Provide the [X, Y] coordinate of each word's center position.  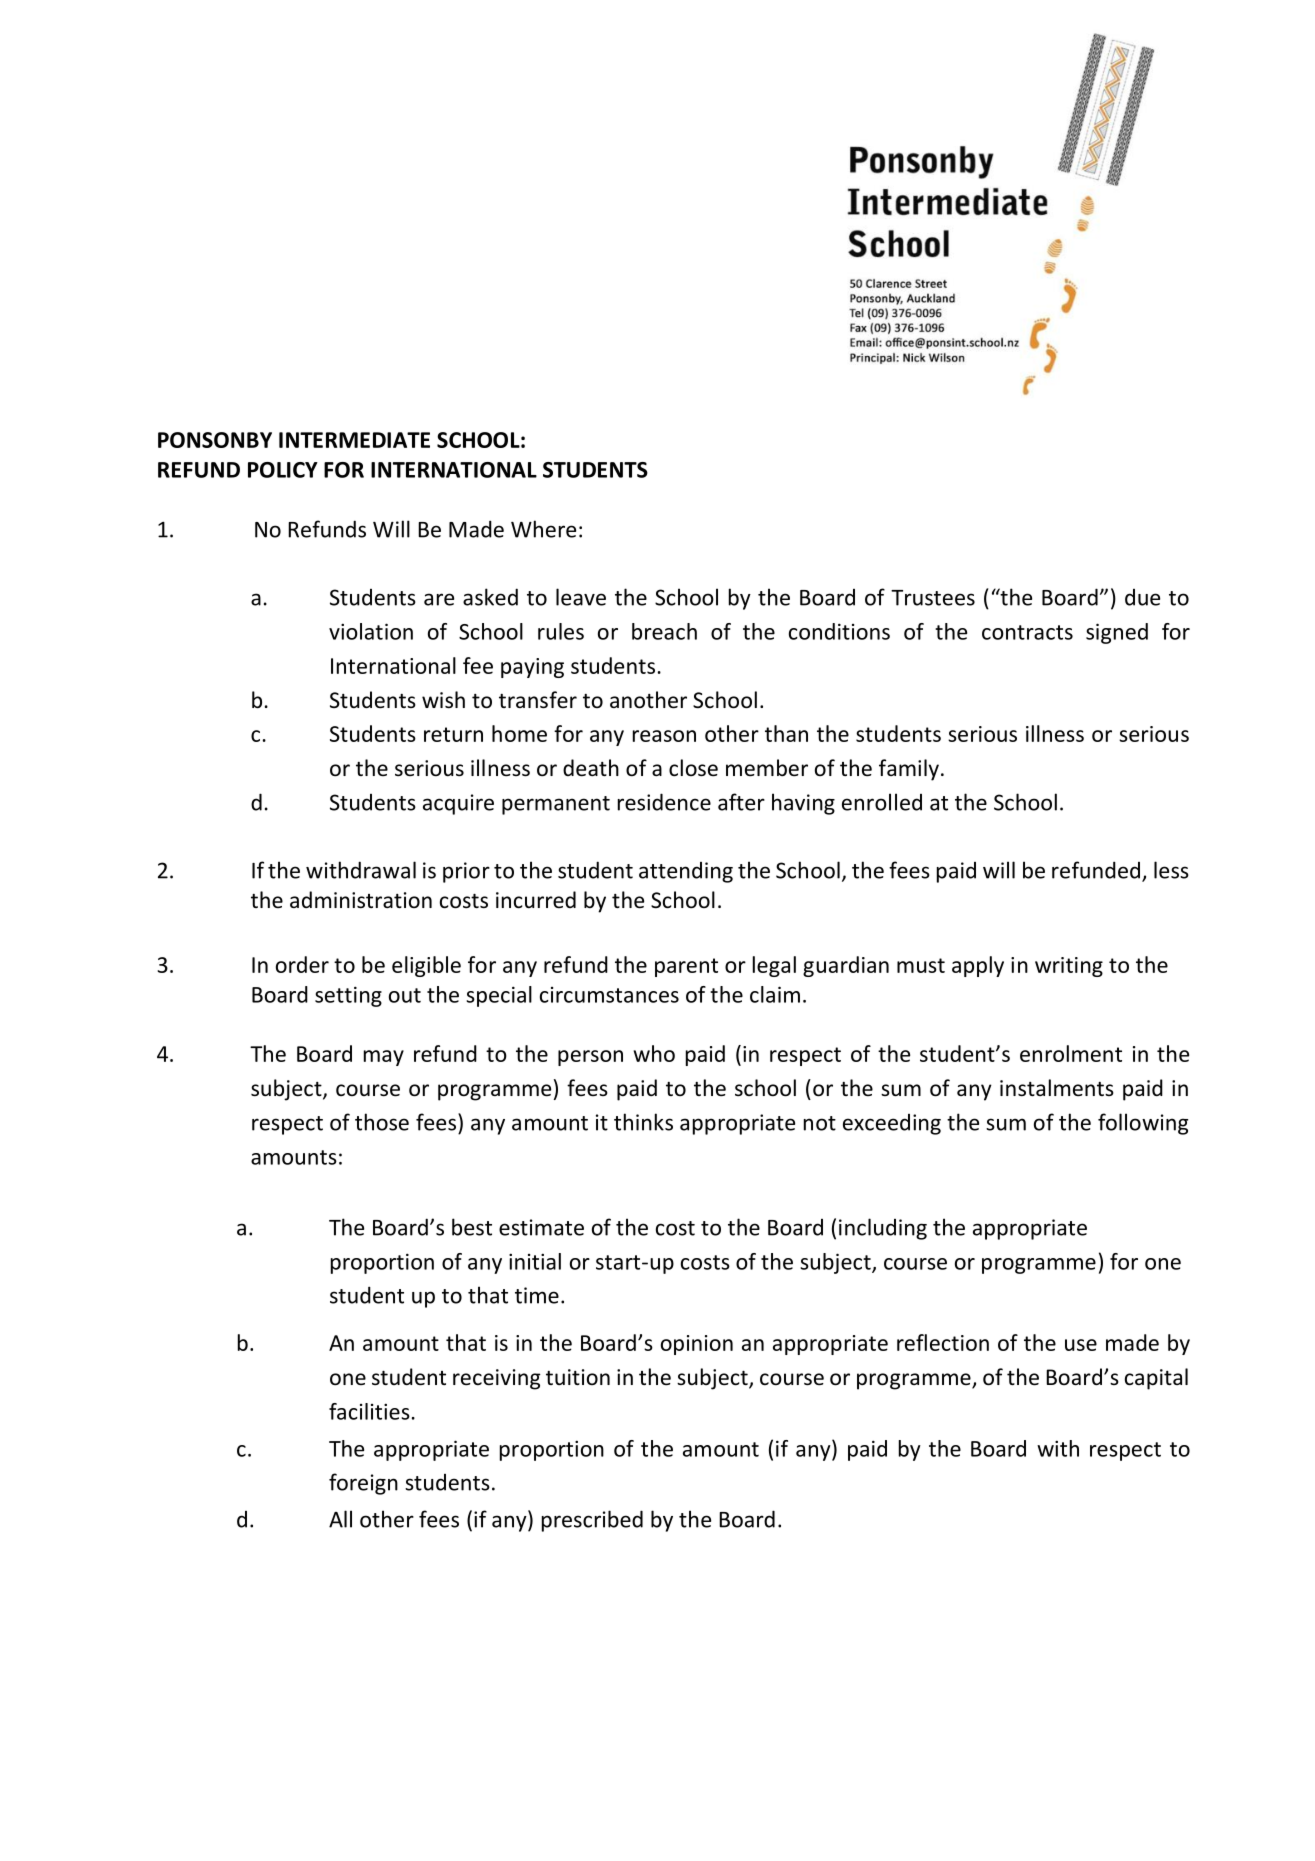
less [1171, 870]
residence [664, 802]
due [1142, 597]
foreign [363, 1484]
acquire [458, 804]
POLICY [283, 470]
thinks [643, 1122]
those [382, 1122]
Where [543, 529]
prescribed [592, 1521]
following [1143, 1124]
